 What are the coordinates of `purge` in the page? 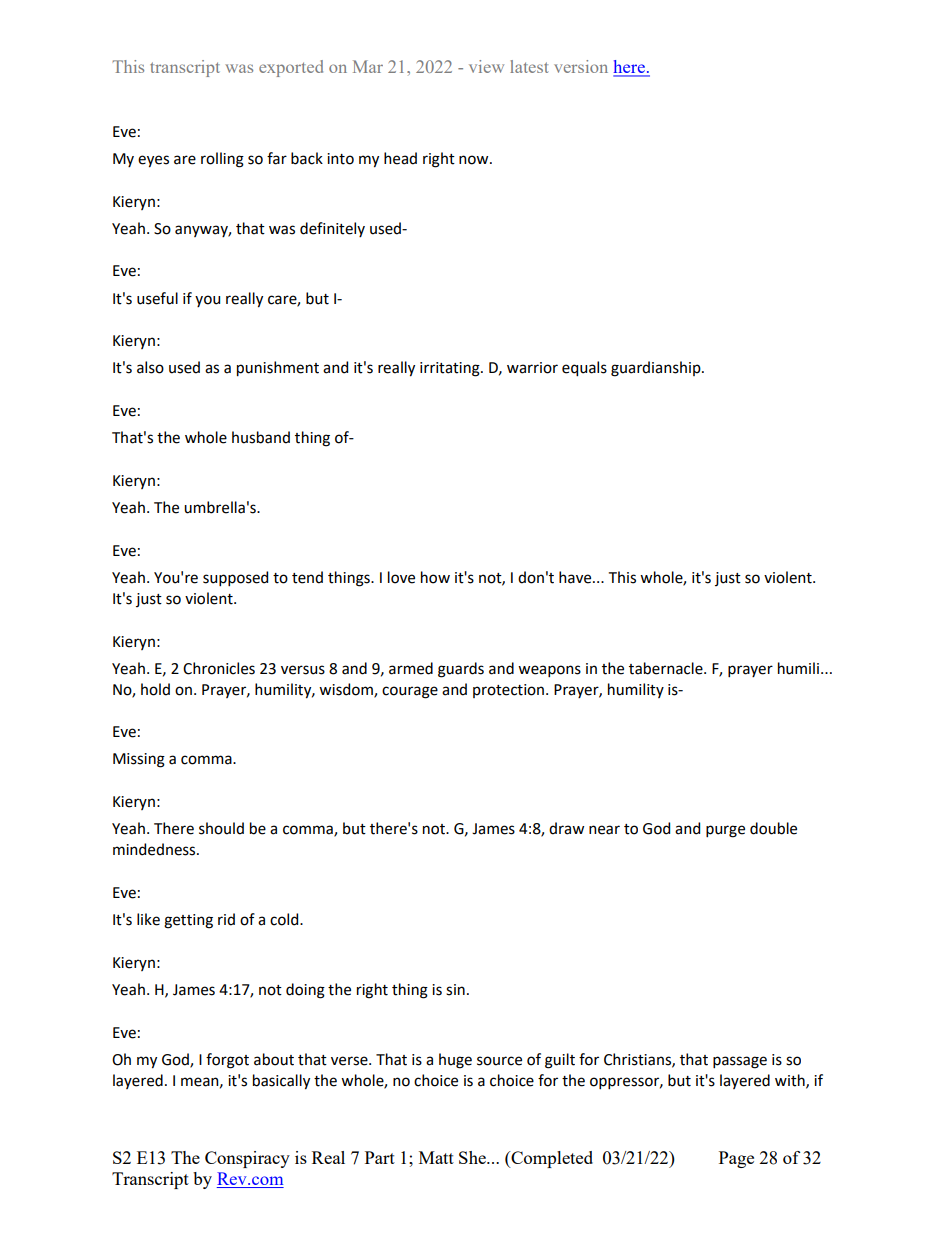 It's located at (725, 831).
